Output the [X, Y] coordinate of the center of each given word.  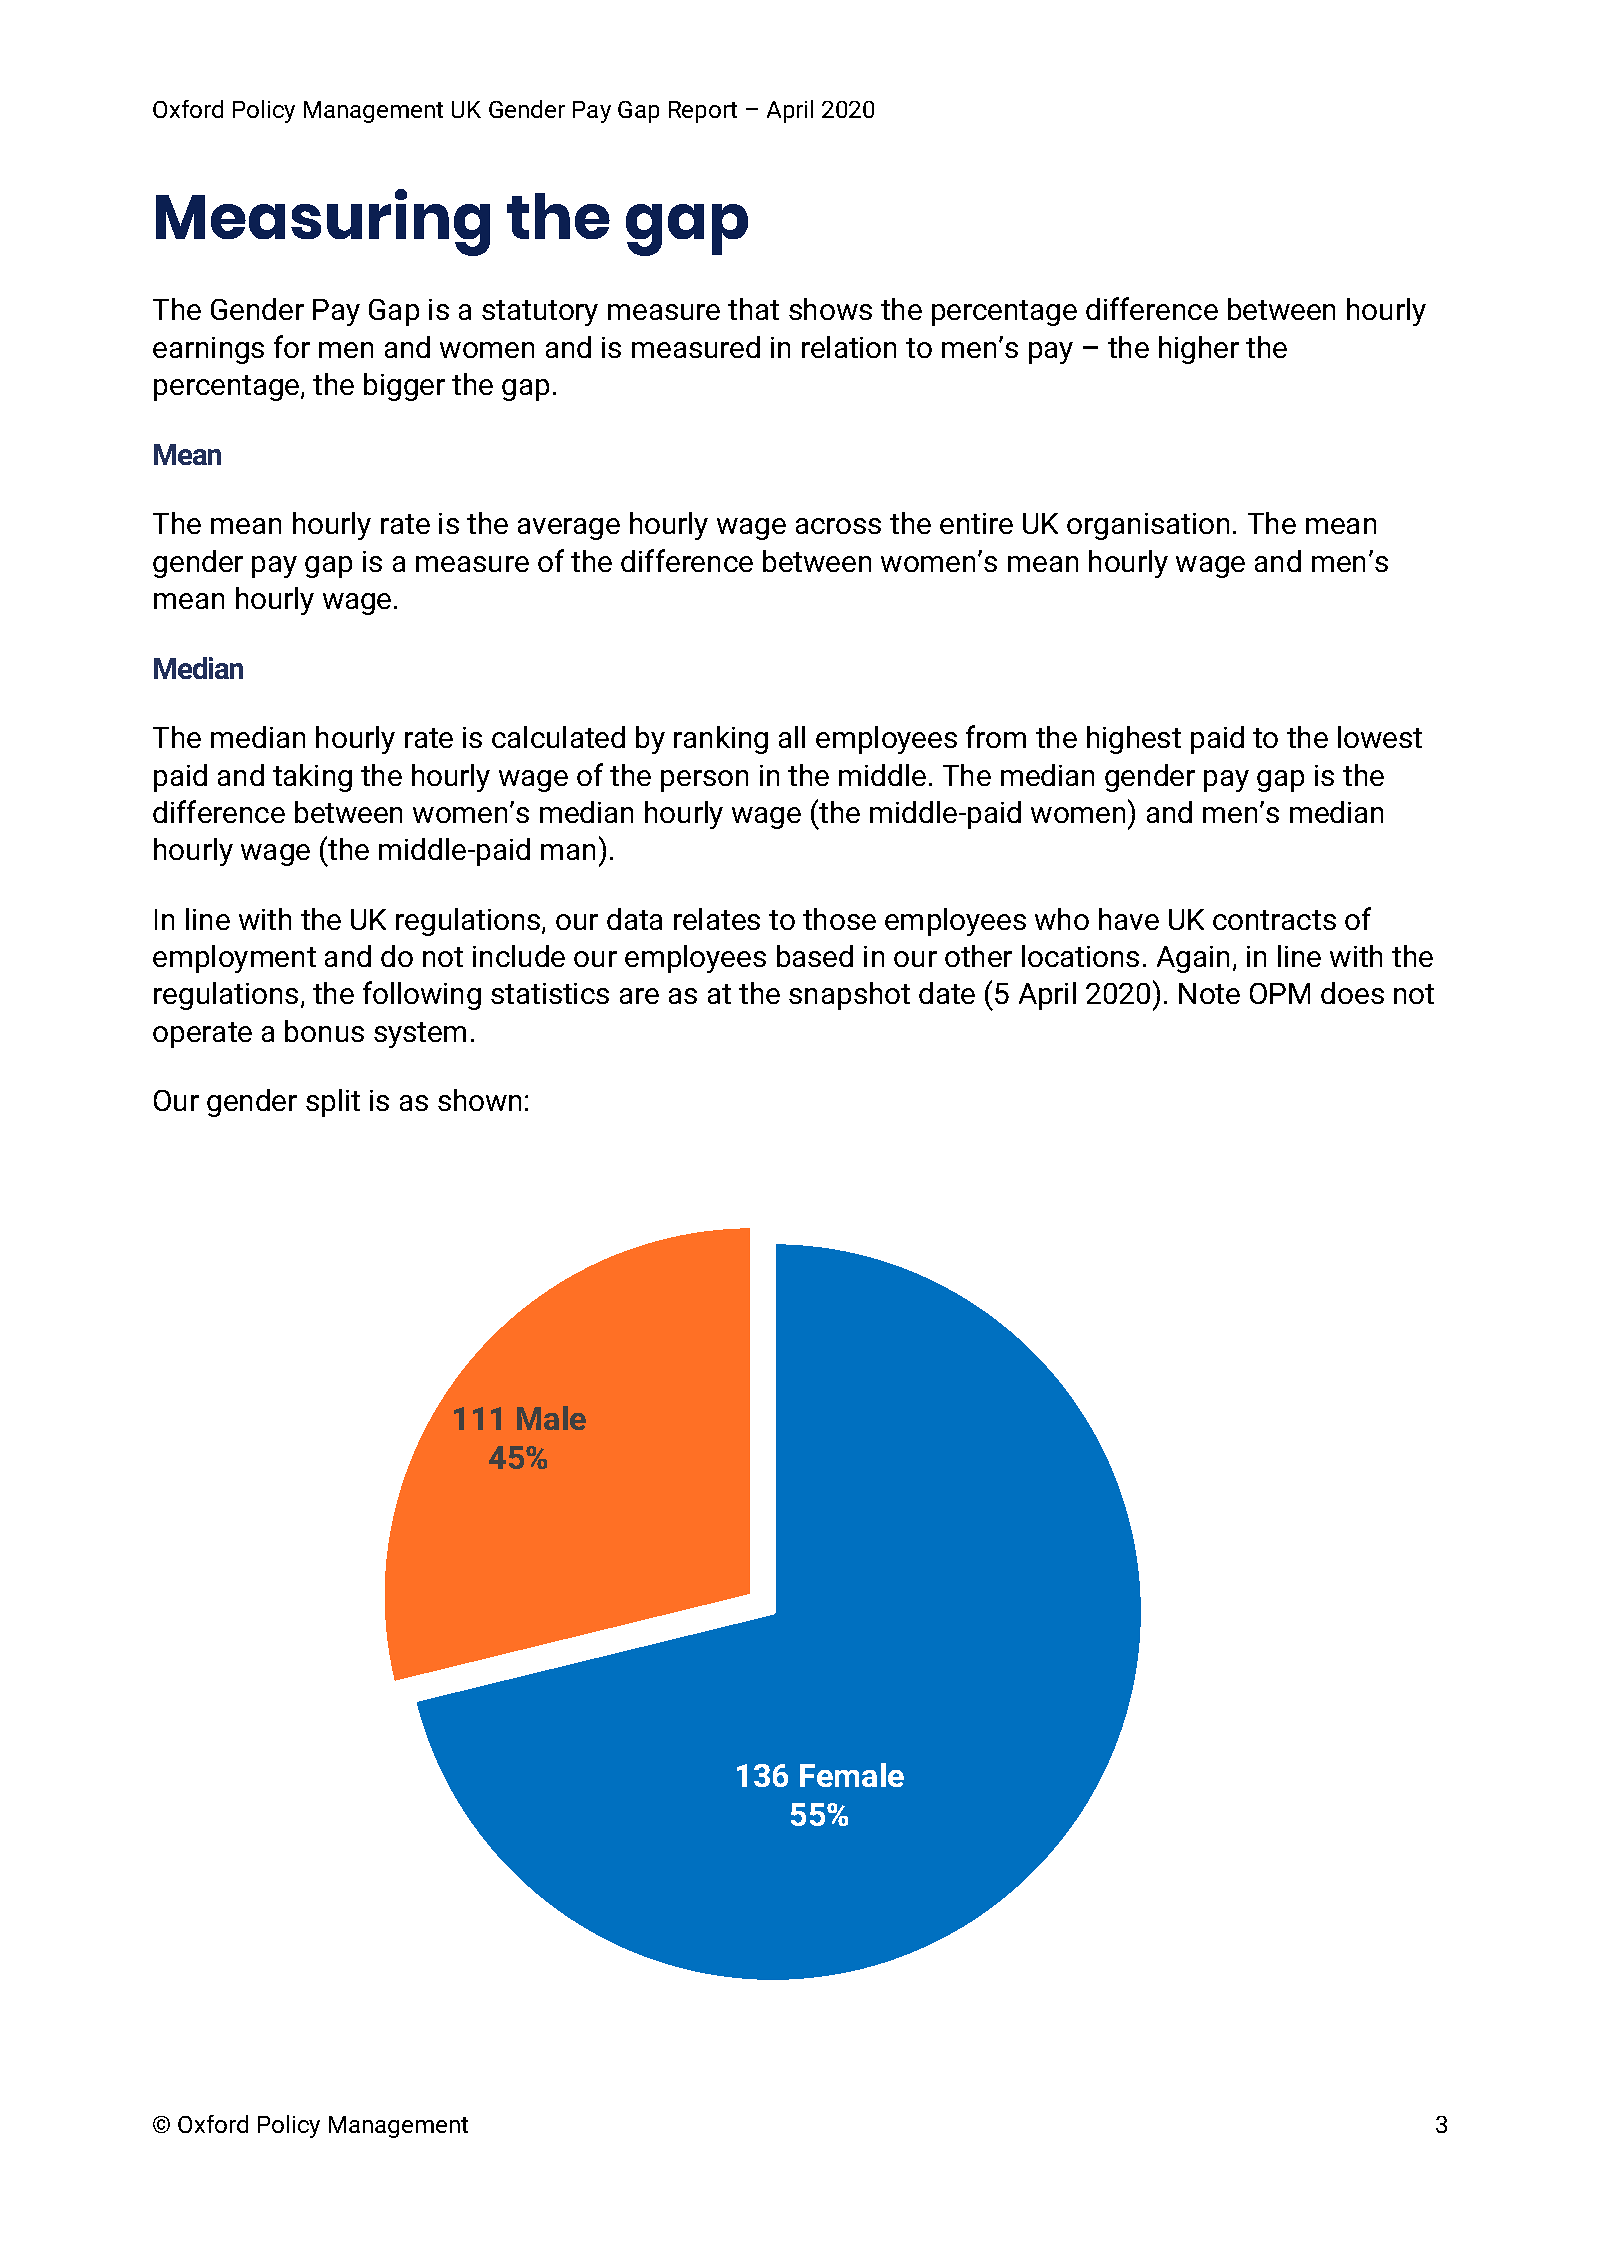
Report [703, 112]
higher [1199, 350]
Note [1209, 993]
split [333, 1103]
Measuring [323, 222]
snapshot [849, 996]
